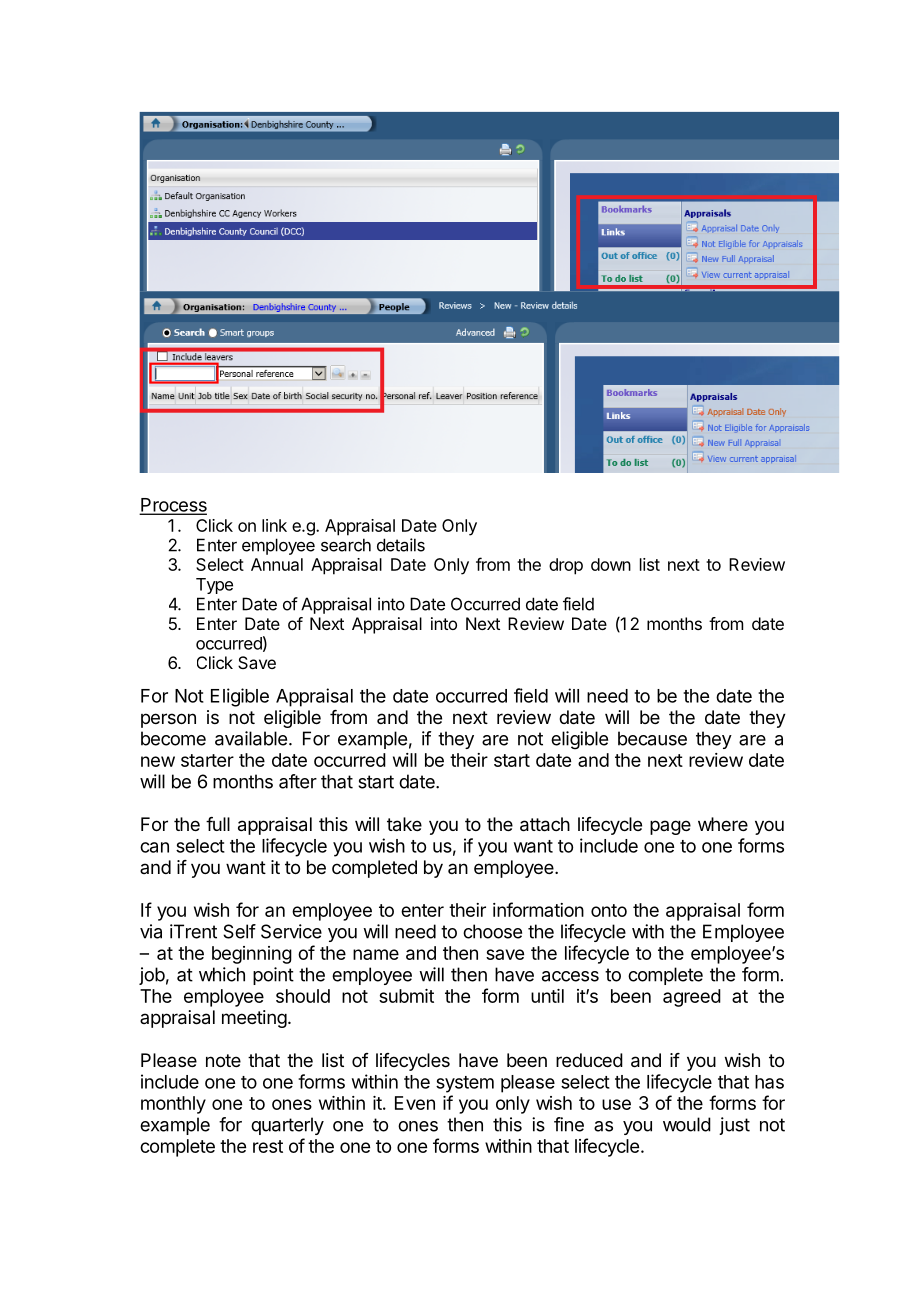 The image size is (924, 1308). I want to click on down, so click(611, 564).
